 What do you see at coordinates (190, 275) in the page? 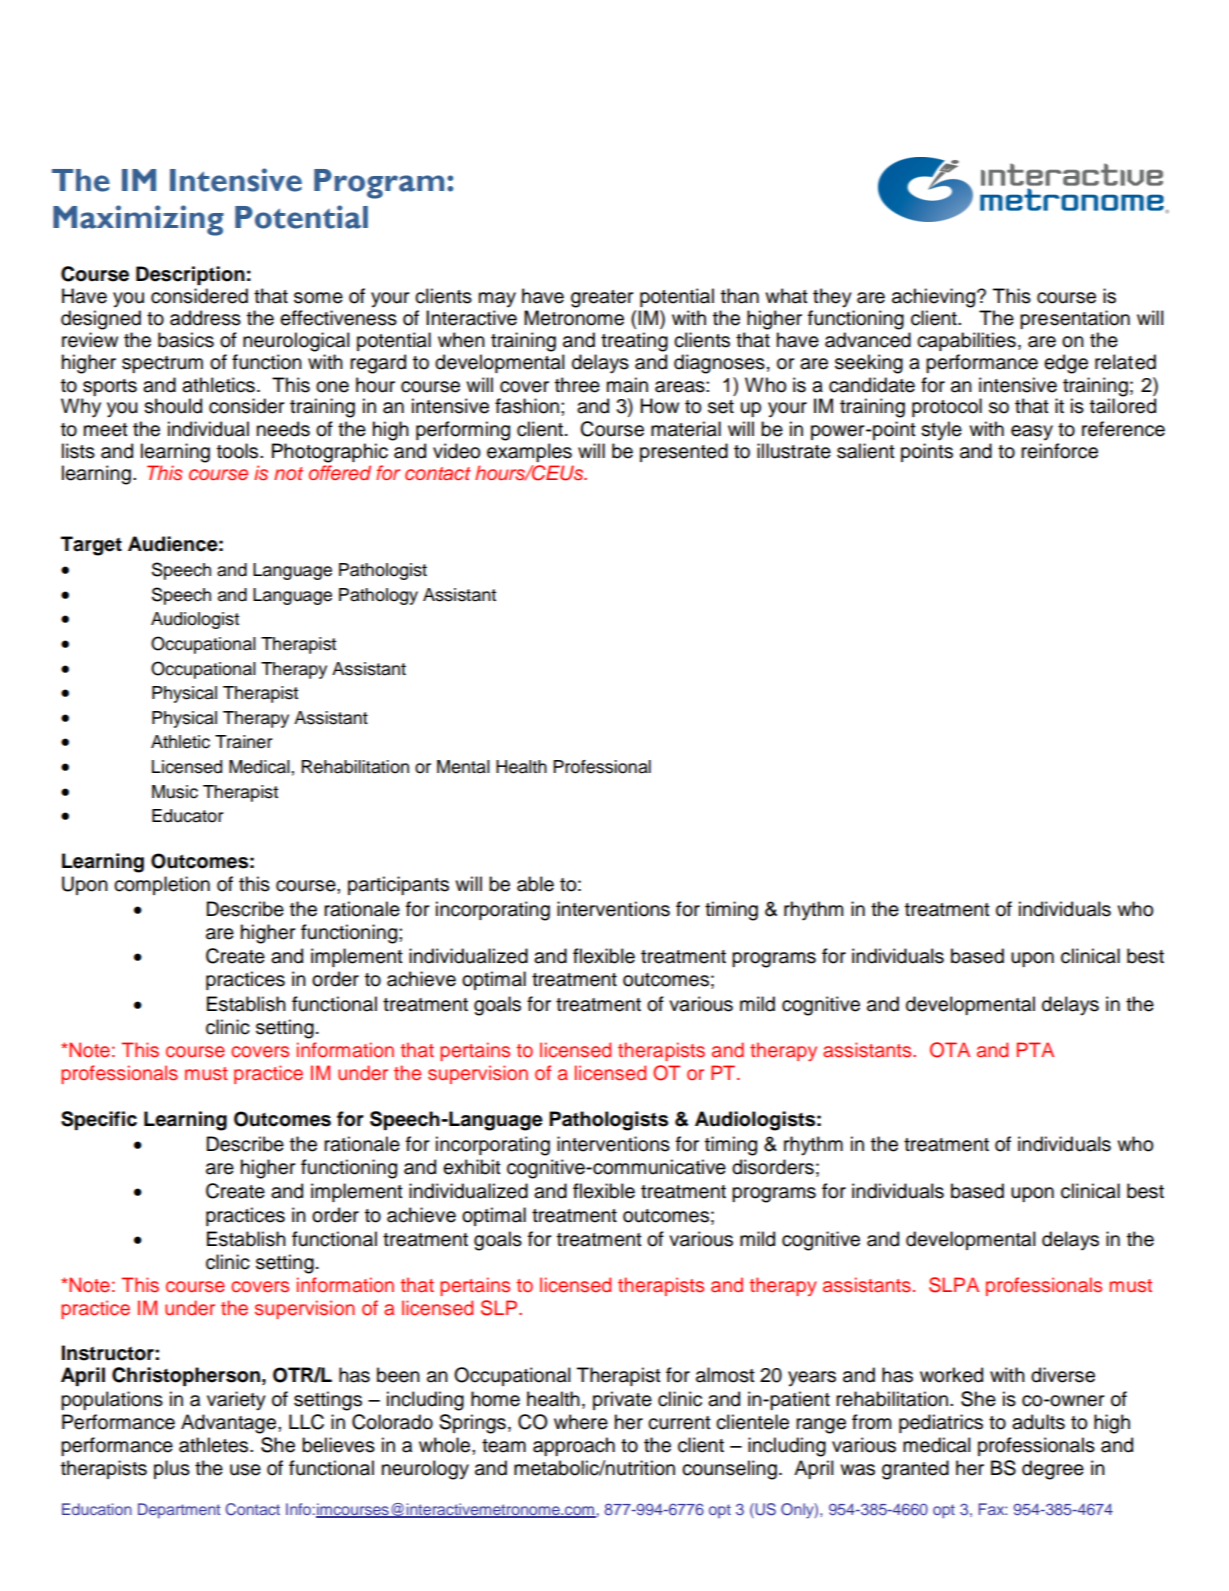
I see `Description` at bounding box center [190, 275].
